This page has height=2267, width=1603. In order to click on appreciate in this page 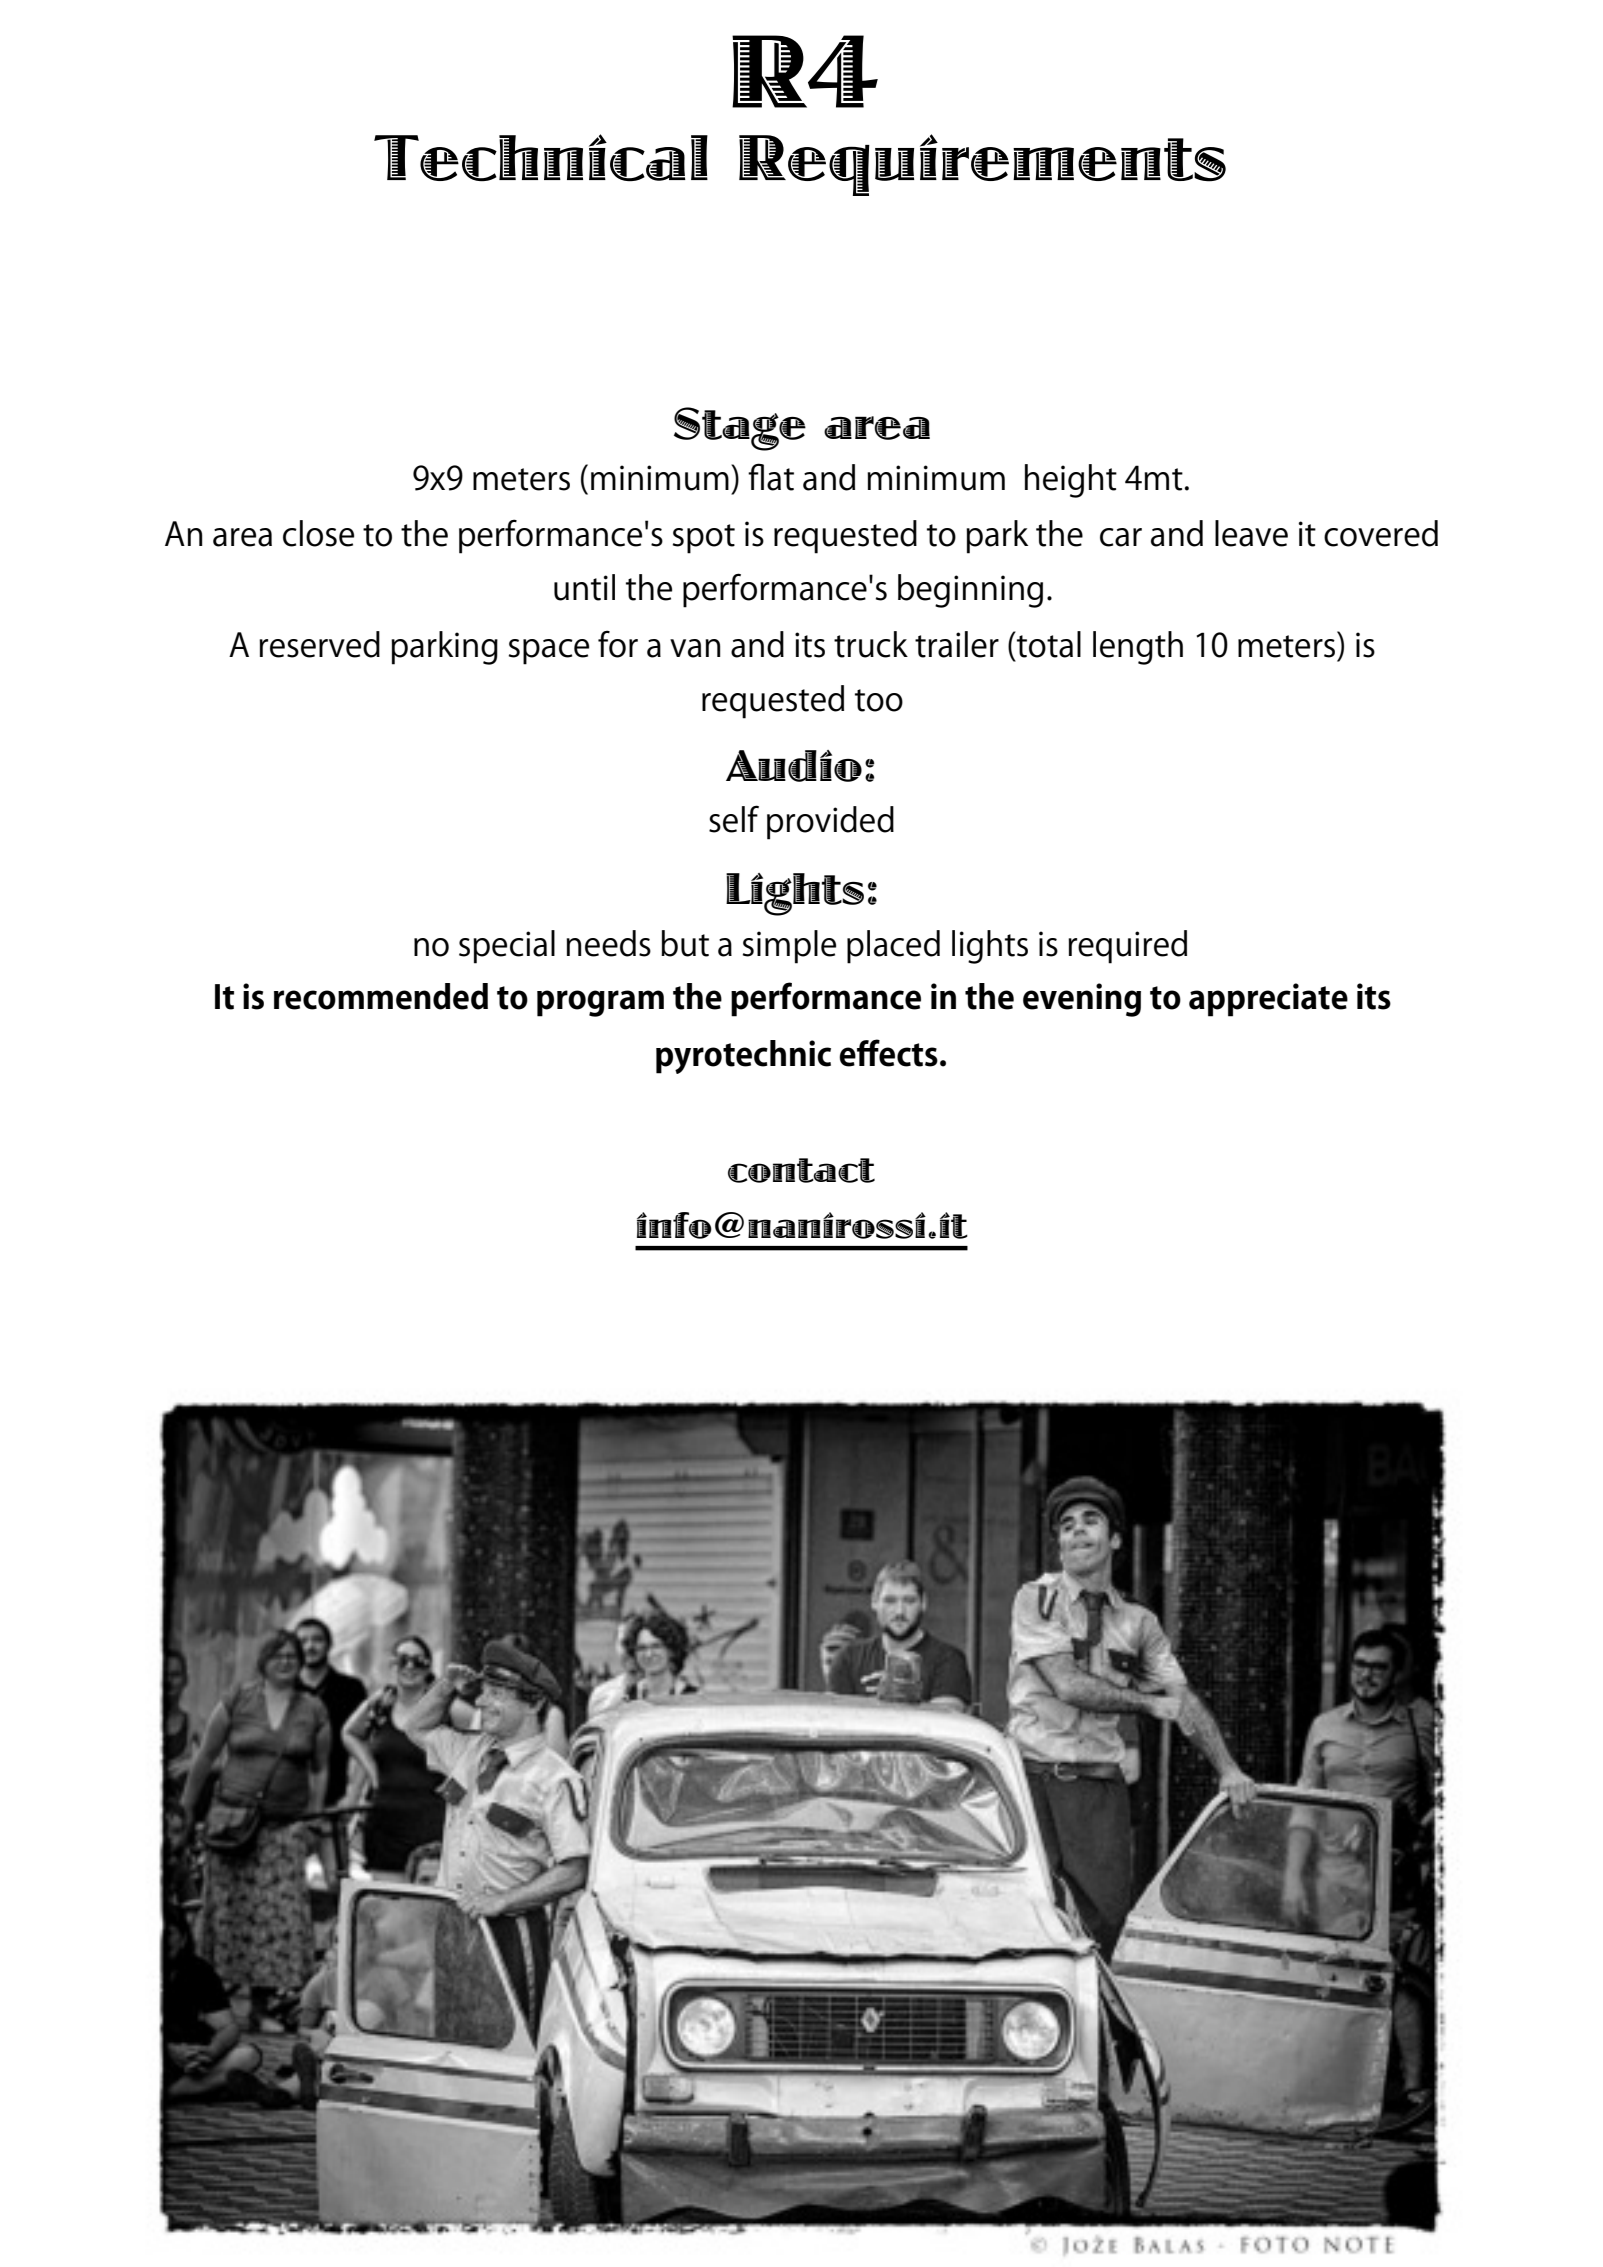, I will do `click(1268, 1000)`.
